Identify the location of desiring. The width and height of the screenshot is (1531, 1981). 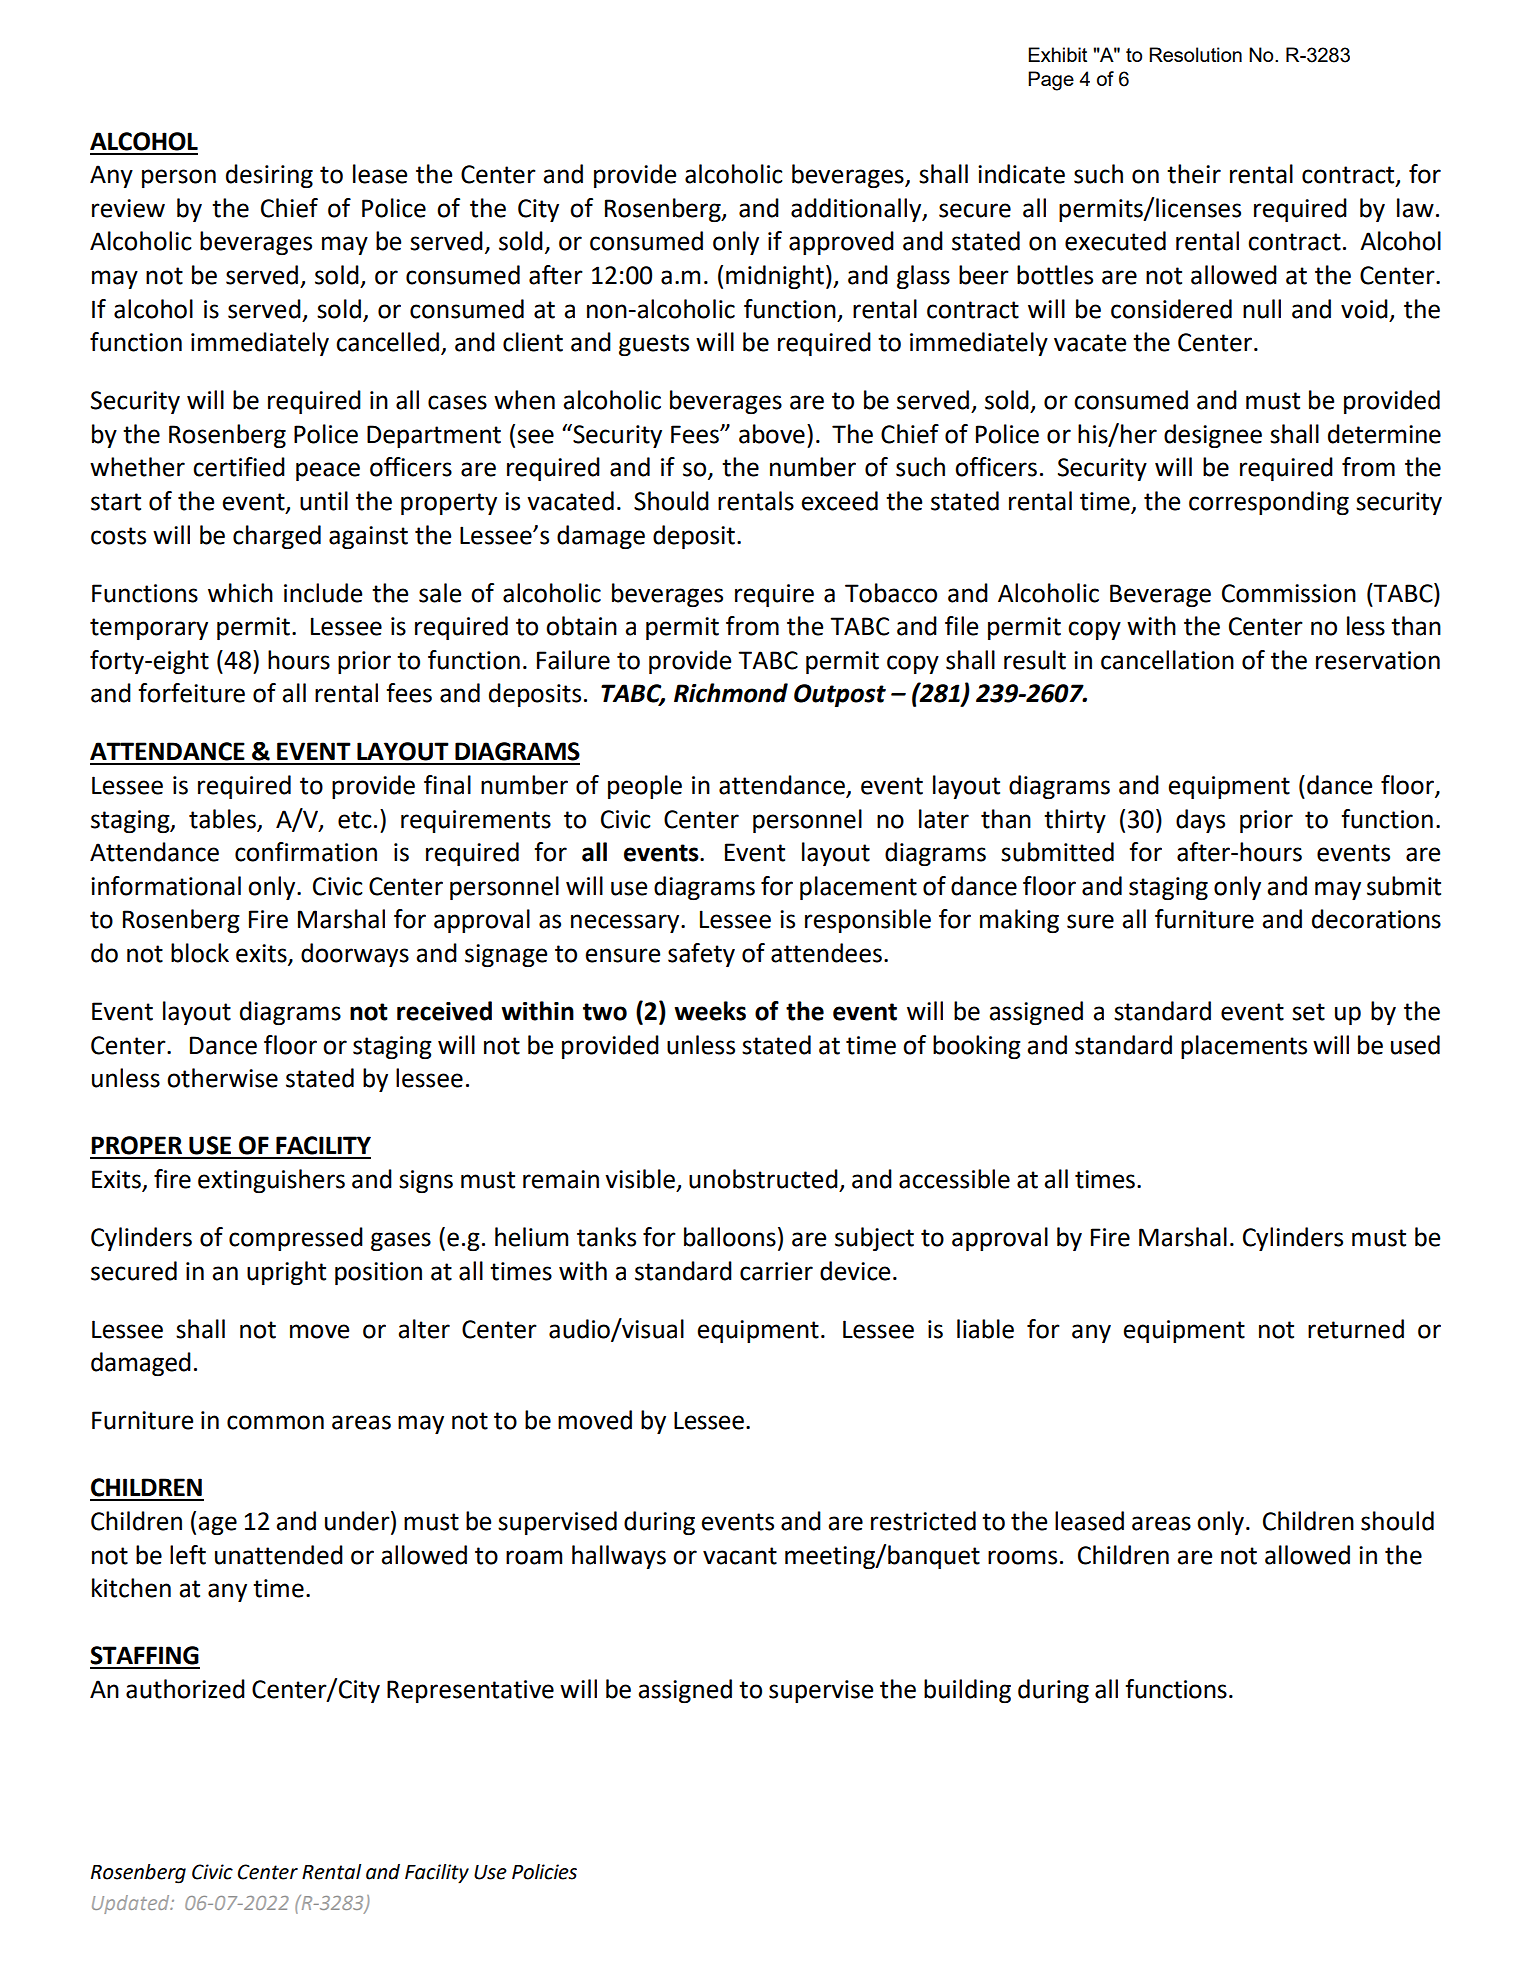
(269, 176).
